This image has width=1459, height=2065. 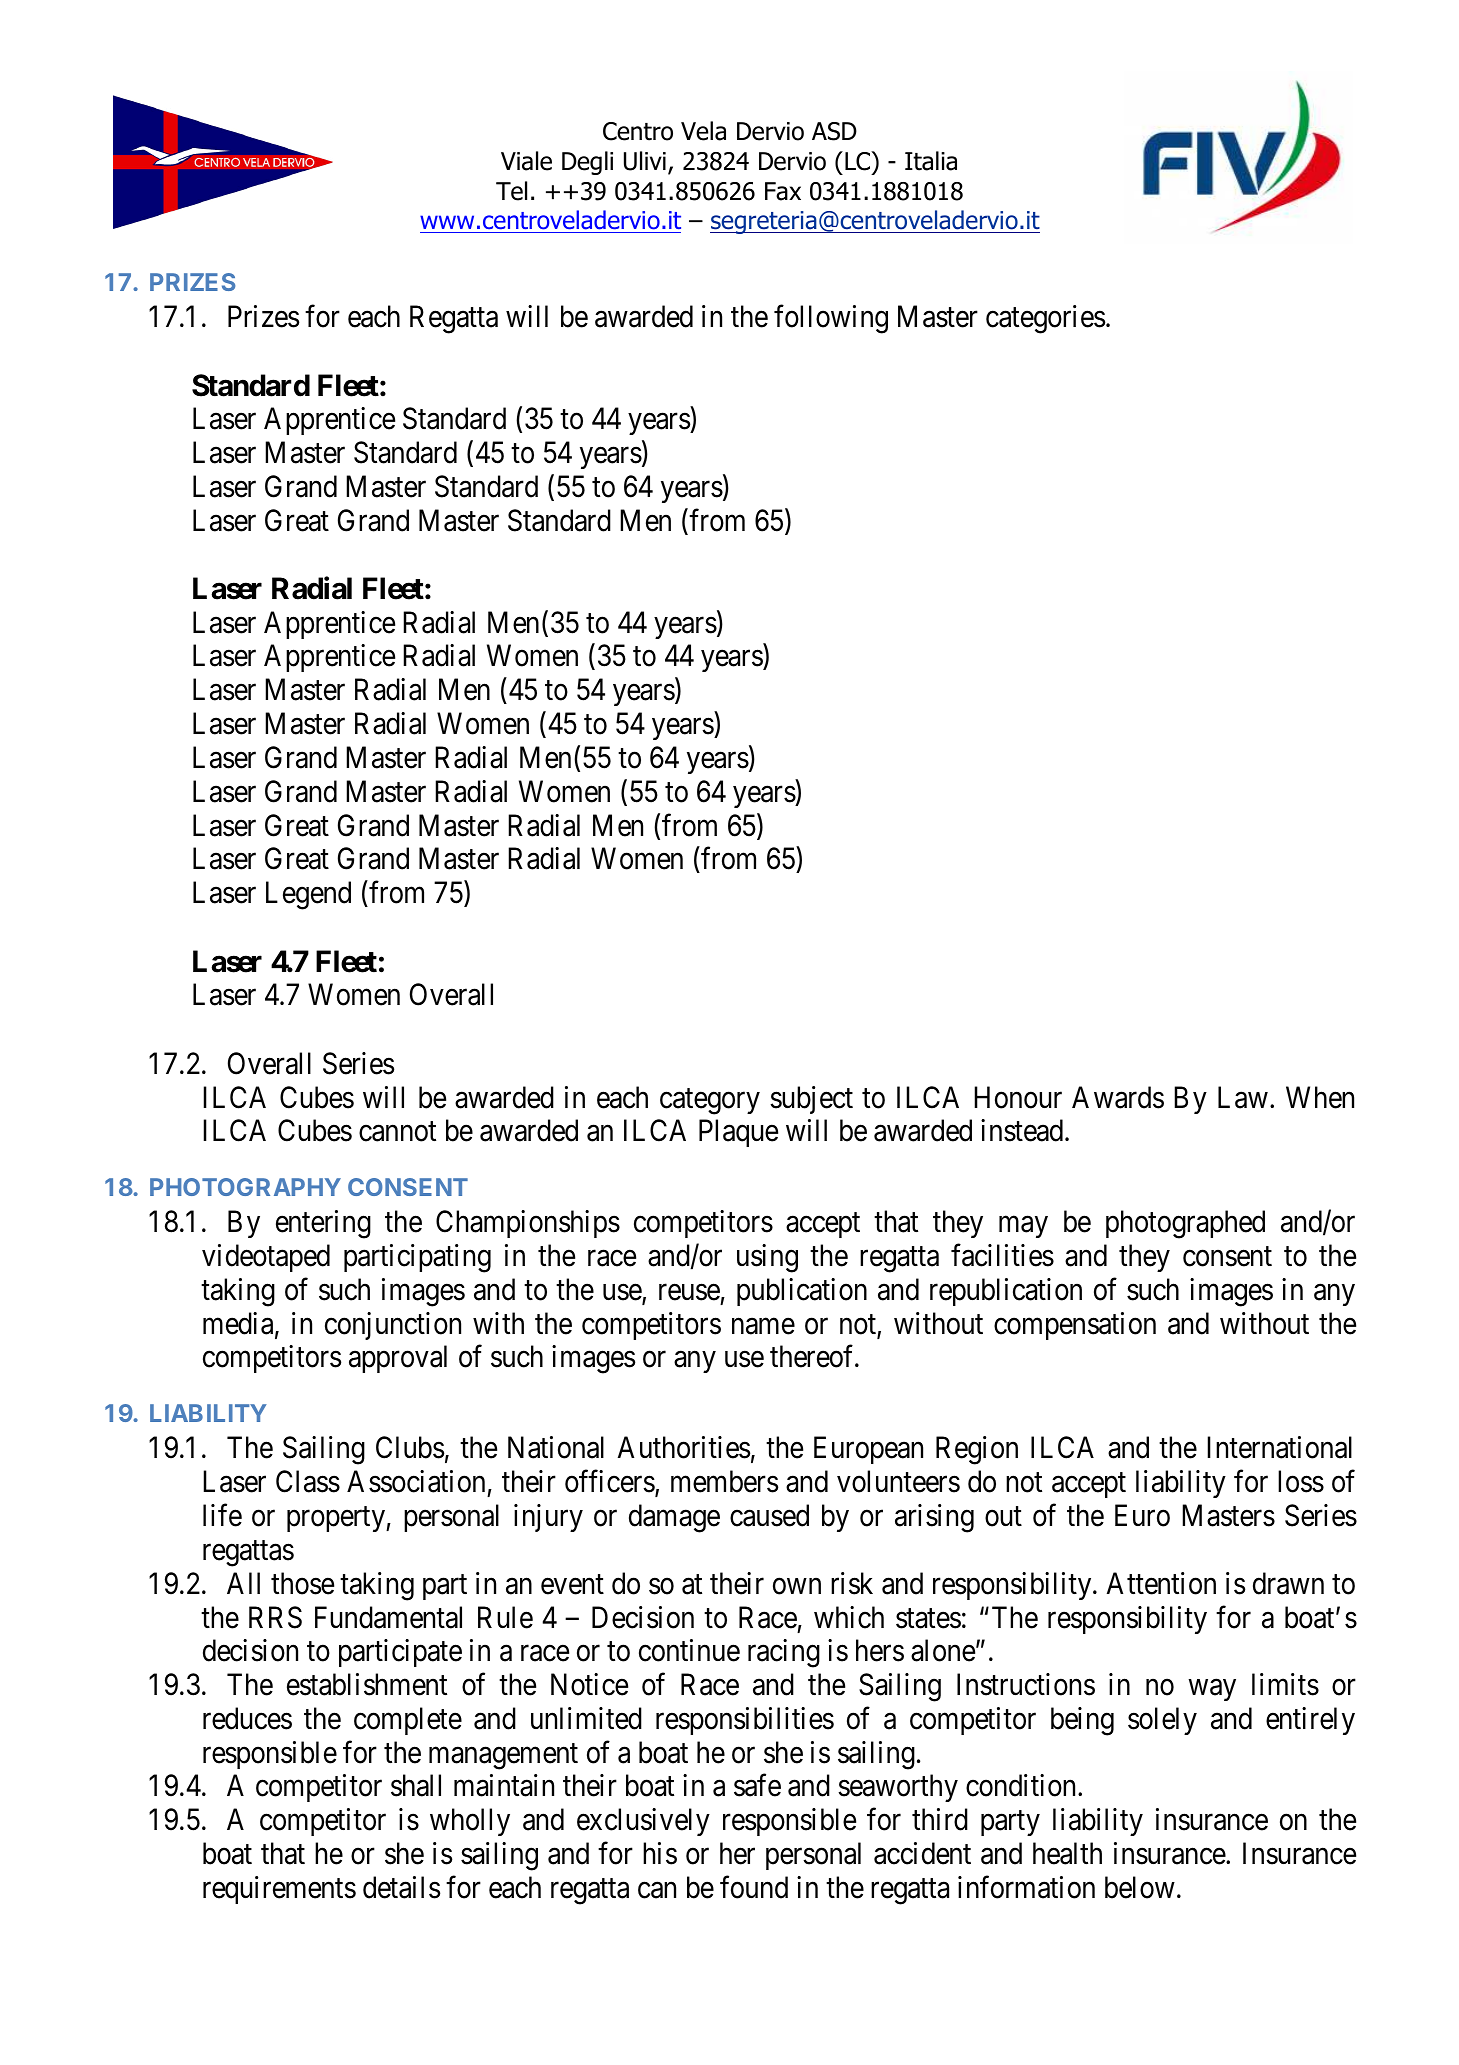 What do you see at coordinates (323, 1224) in the image?
I see `entering` at bounding box center [323, 1224].
